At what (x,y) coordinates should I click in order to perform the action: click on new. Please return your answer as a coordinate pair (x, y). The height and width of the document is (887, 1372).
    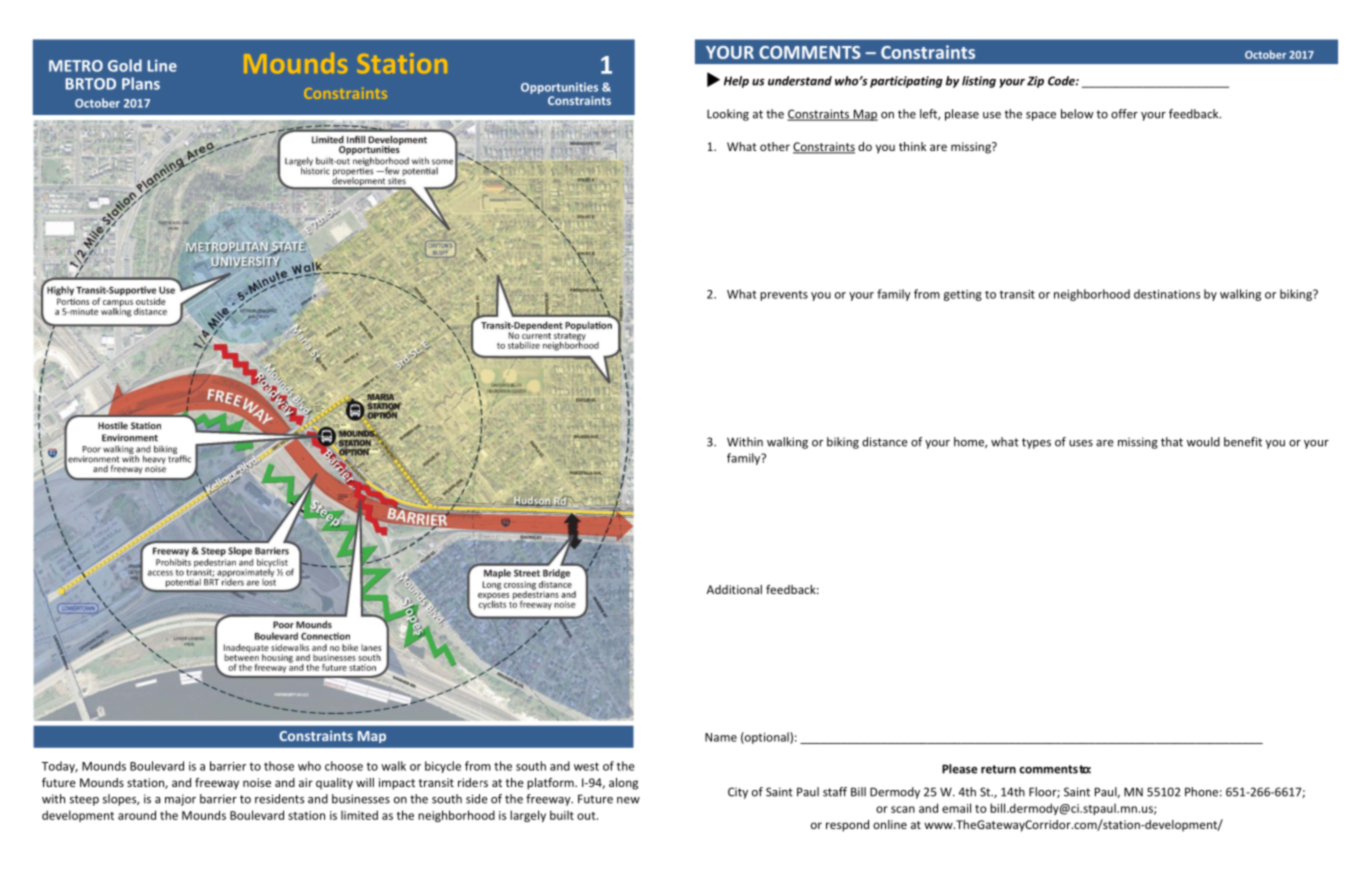
    Looking at the image, I should click on (628, 800).
